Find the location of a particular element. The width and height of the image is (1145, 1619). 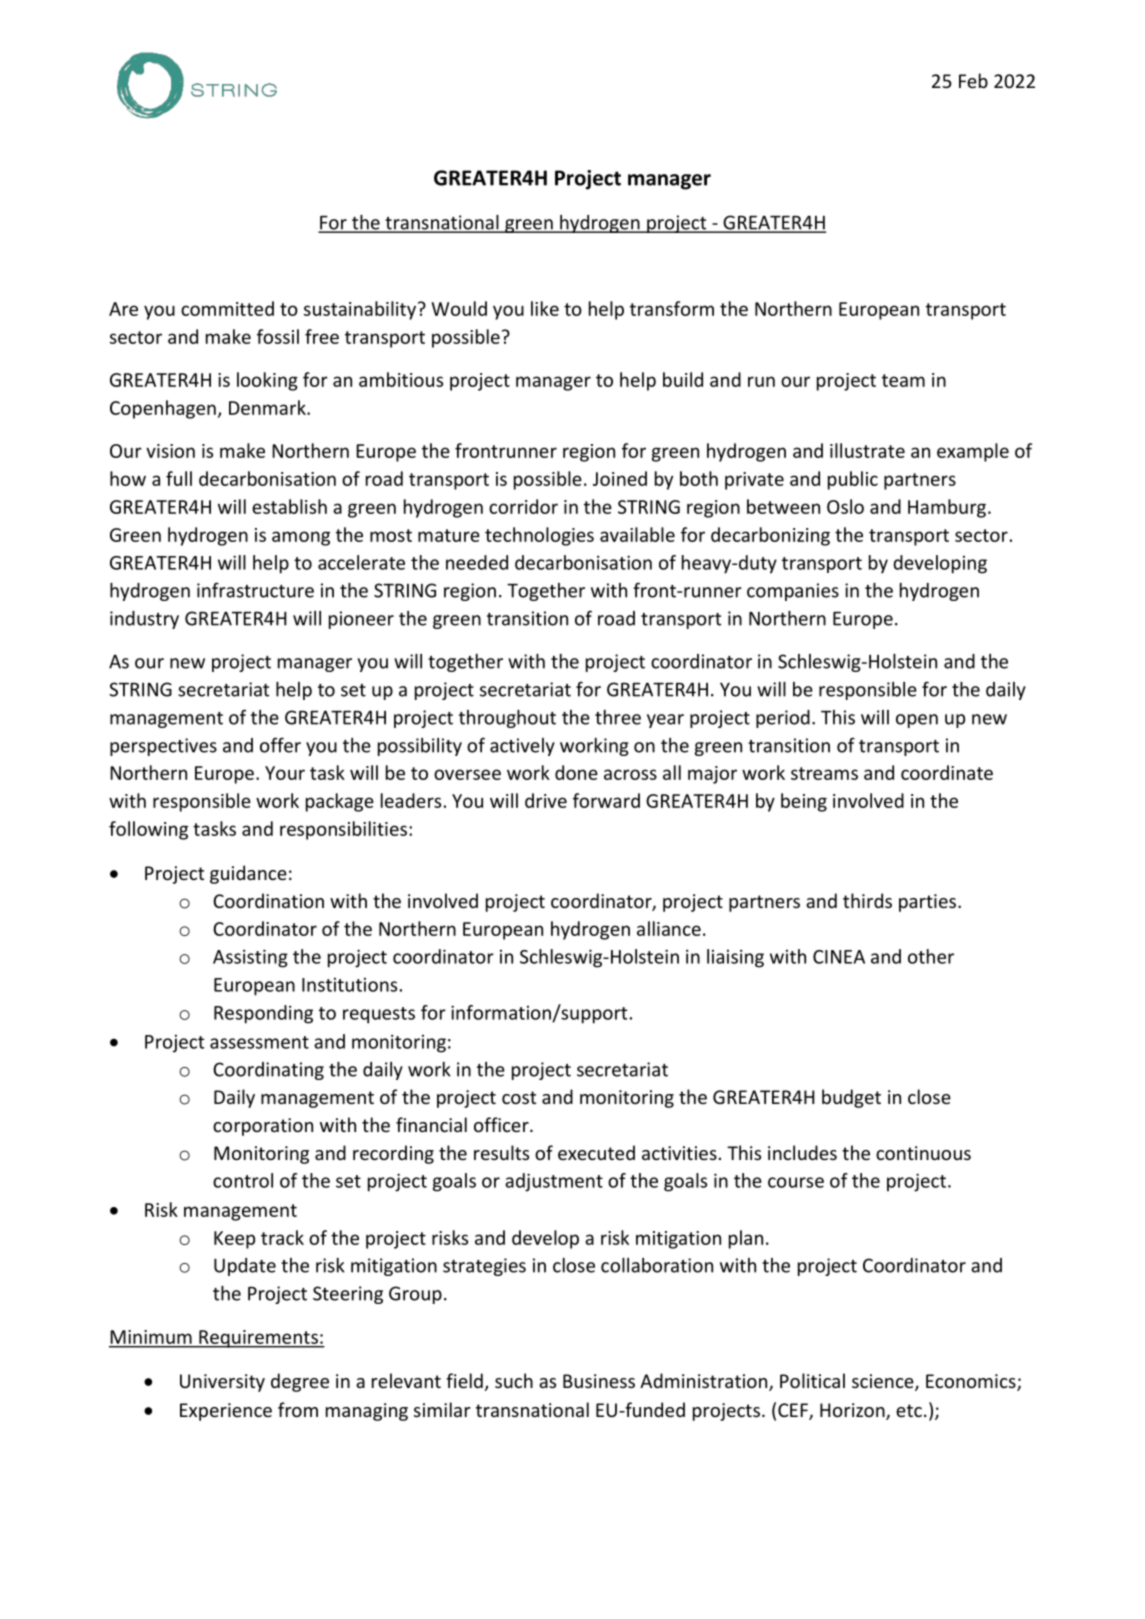

Assisting is located at coordinates (250, 958).
